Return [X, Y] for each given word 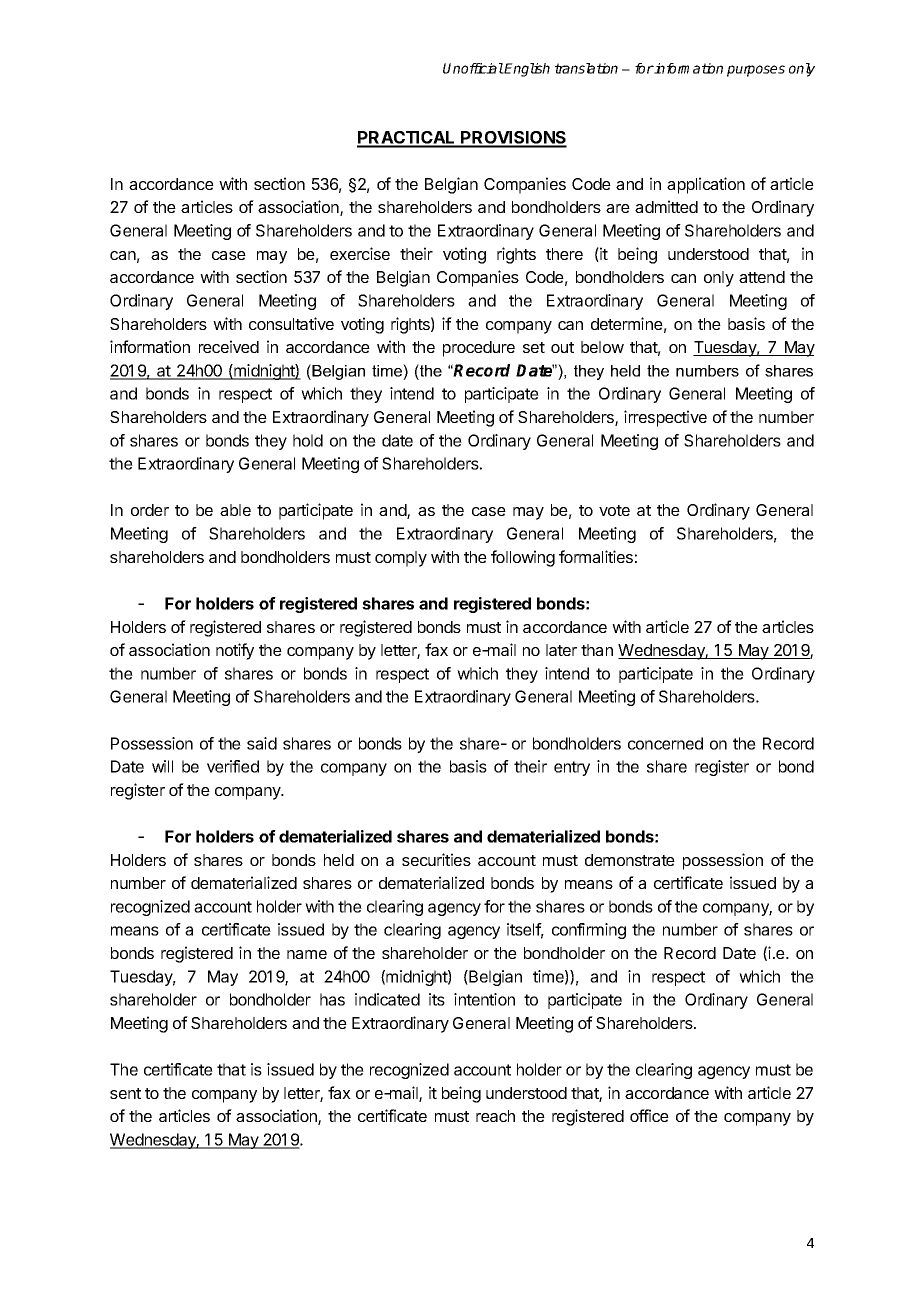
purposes [756, 71]
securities [436, 859]
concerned [665, 743]
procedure [479, 349]
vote [614, 510]
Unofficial [473, 68]
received [229, 346]
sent [125, 1093]
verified [233, 766]
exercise [360, 253]
